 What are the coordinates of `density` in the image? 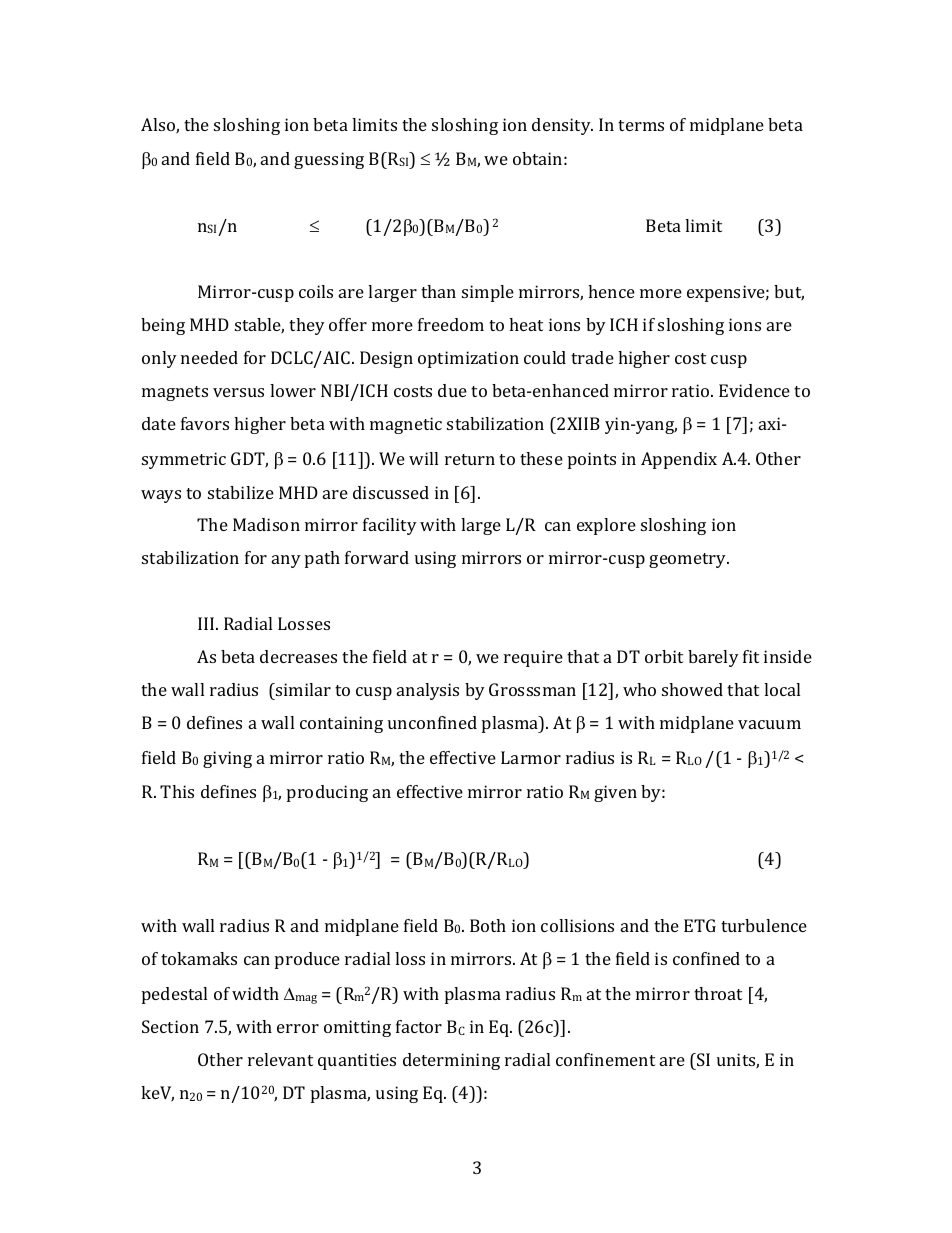 It's located at (562, 126).
